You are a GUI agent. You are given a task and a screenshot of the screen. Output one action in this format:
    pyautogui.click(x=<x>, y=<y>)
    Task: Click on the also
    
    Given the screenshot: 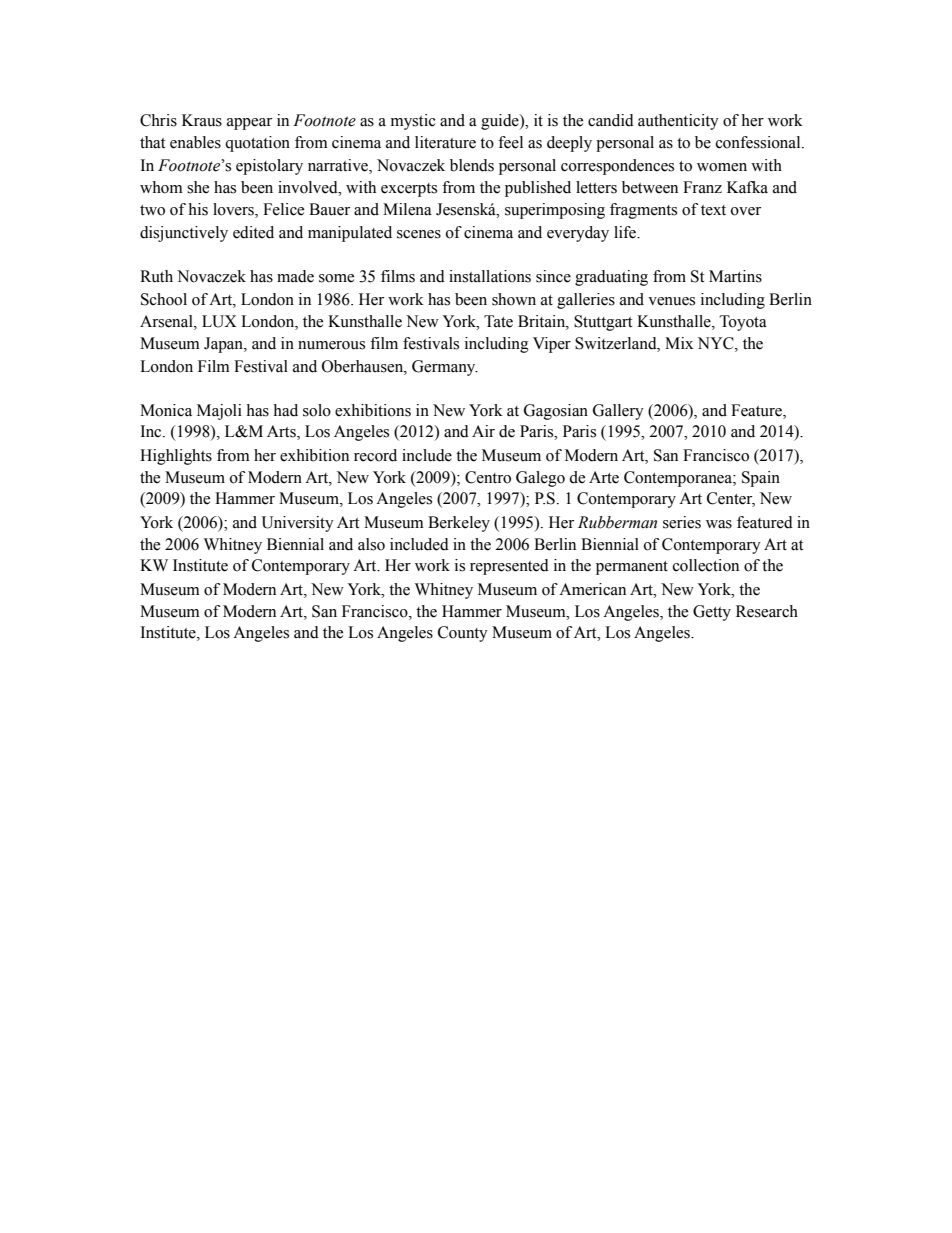 What is the action you would take?
    pyautogui.click(x=371, y=544)
